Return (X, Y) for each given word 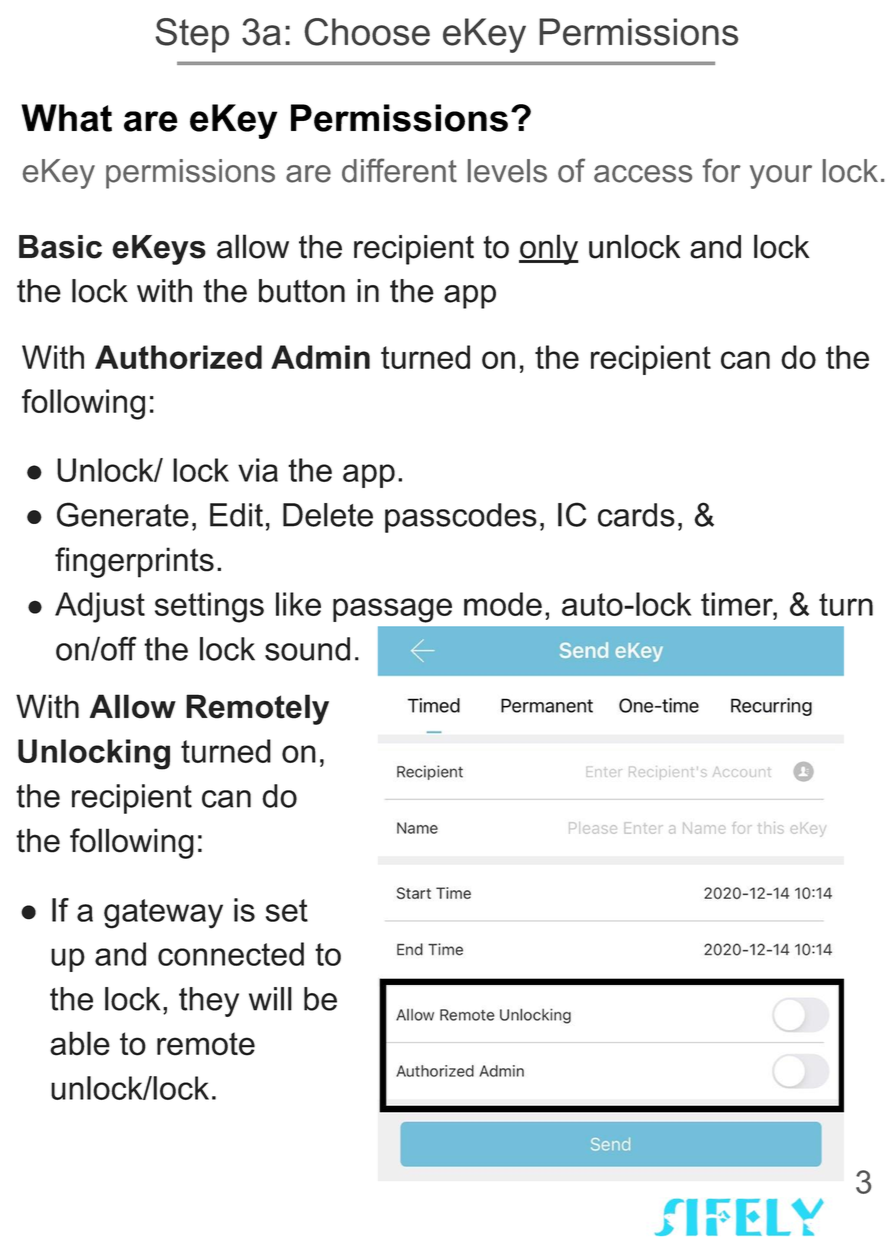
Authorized (178, 357)
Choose (367, 32)
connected (231, 954)
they (209, 1002)
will (270, 999)
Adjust (100, 607)
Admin (320, 357)
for (722, 170)
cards (636, 515)
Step (192, 35)
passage (392, 610)
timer (738, 604)
